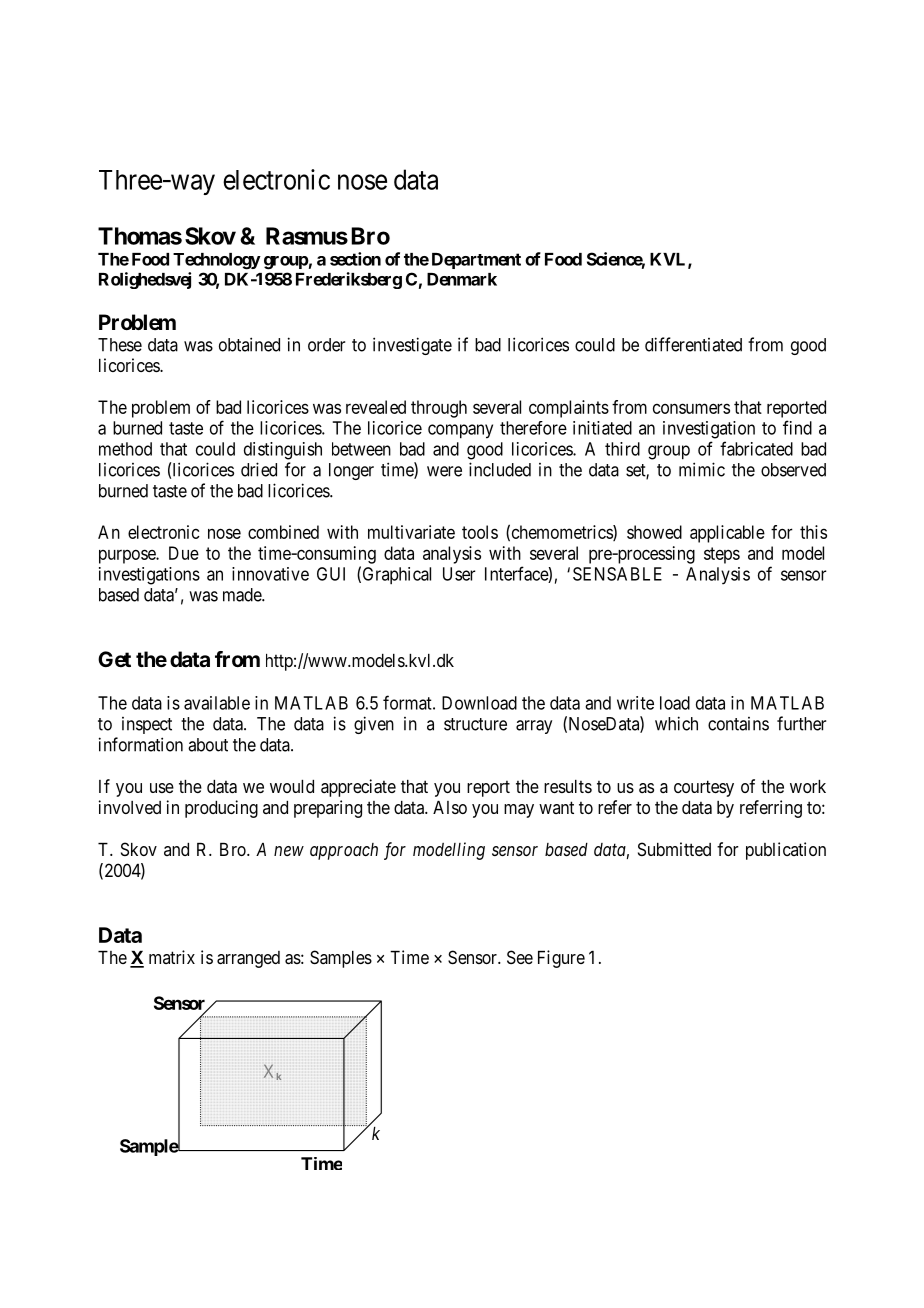  I want to click on made, so click(243, 595).
